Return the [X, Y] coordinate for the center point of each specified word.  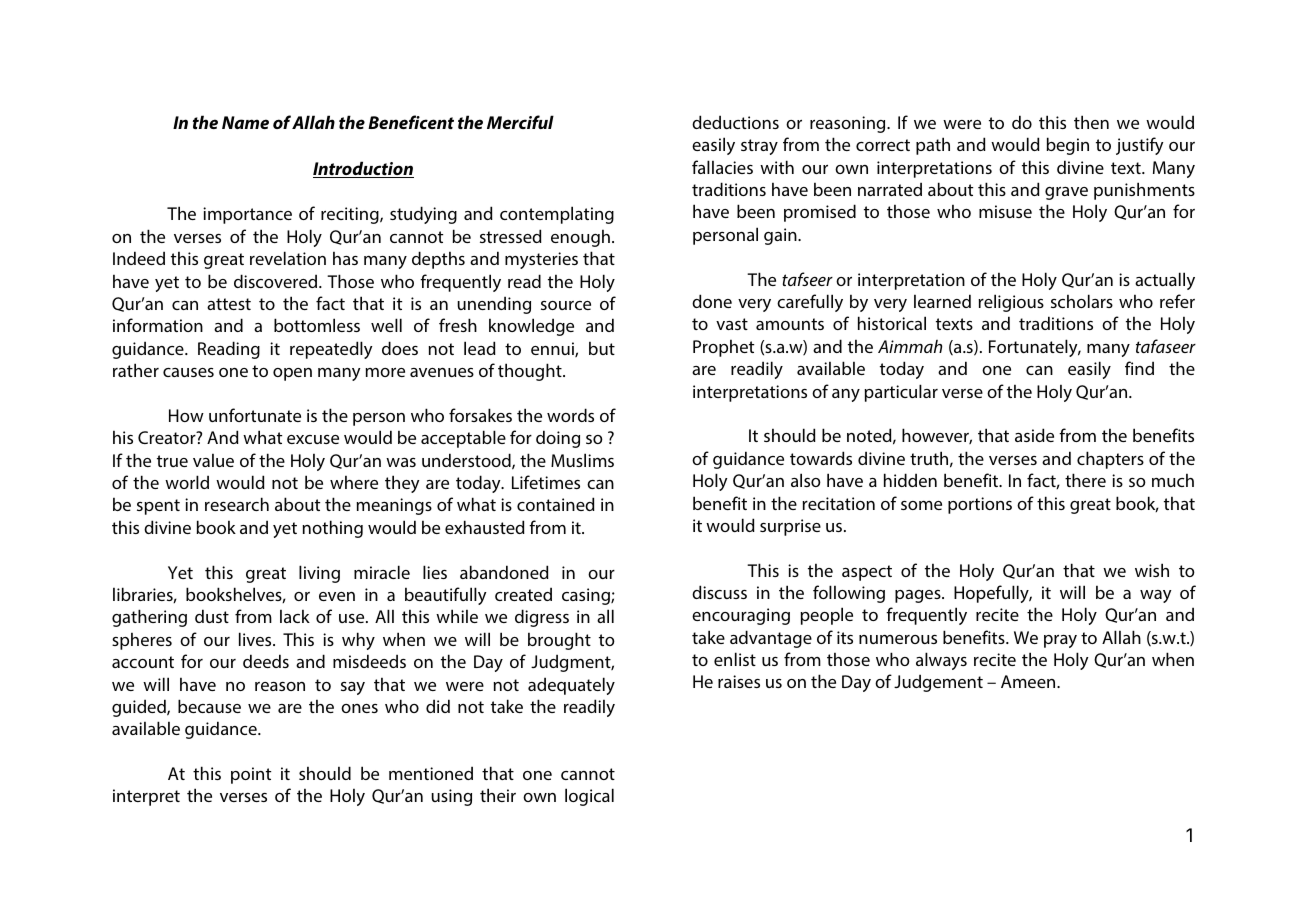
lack [295, 616]
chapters [1110, 460]
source [566, 305]
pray [1060, 641]
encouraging [741, 616]
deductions [735, 122]
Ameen [1029, 681]
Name [245, 122]
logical [589, 797]
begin [1067, 146]
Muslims [582, 460]
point [251, 775]
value [213, 460]
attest [229, 304]
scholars [1082, 301]
